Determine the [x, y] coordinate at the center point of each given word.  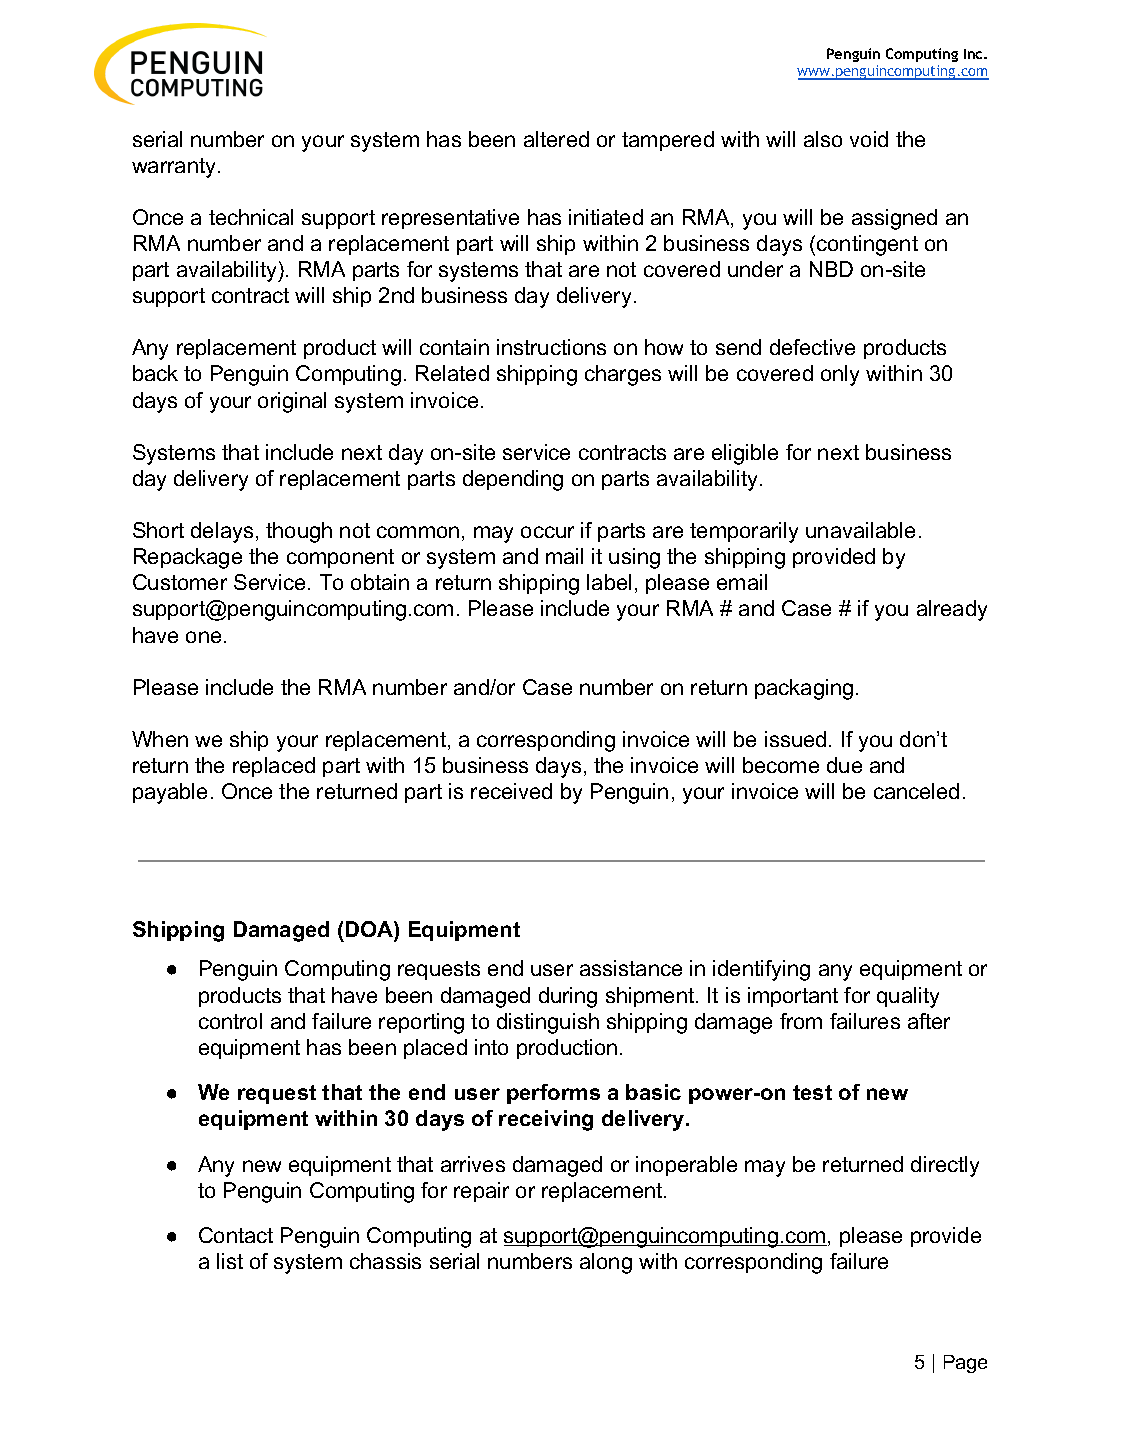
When [160, 739]
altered [556, 139]
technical [251, 217]
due [844, 765]
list [230, 1261]
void [869, 139]
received [511, 791]
